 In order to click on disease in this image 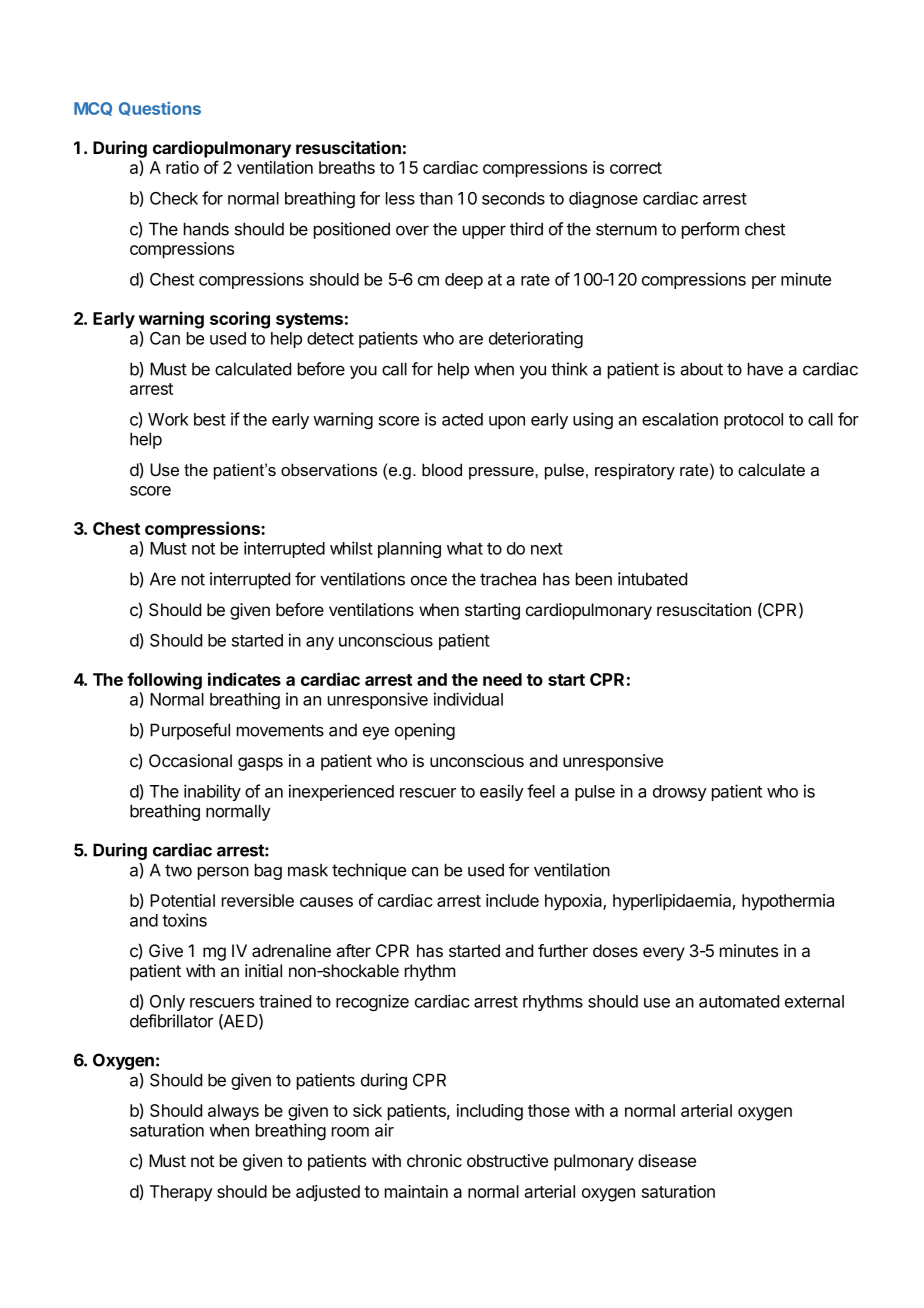, I will do `click(667, 1161)`.
